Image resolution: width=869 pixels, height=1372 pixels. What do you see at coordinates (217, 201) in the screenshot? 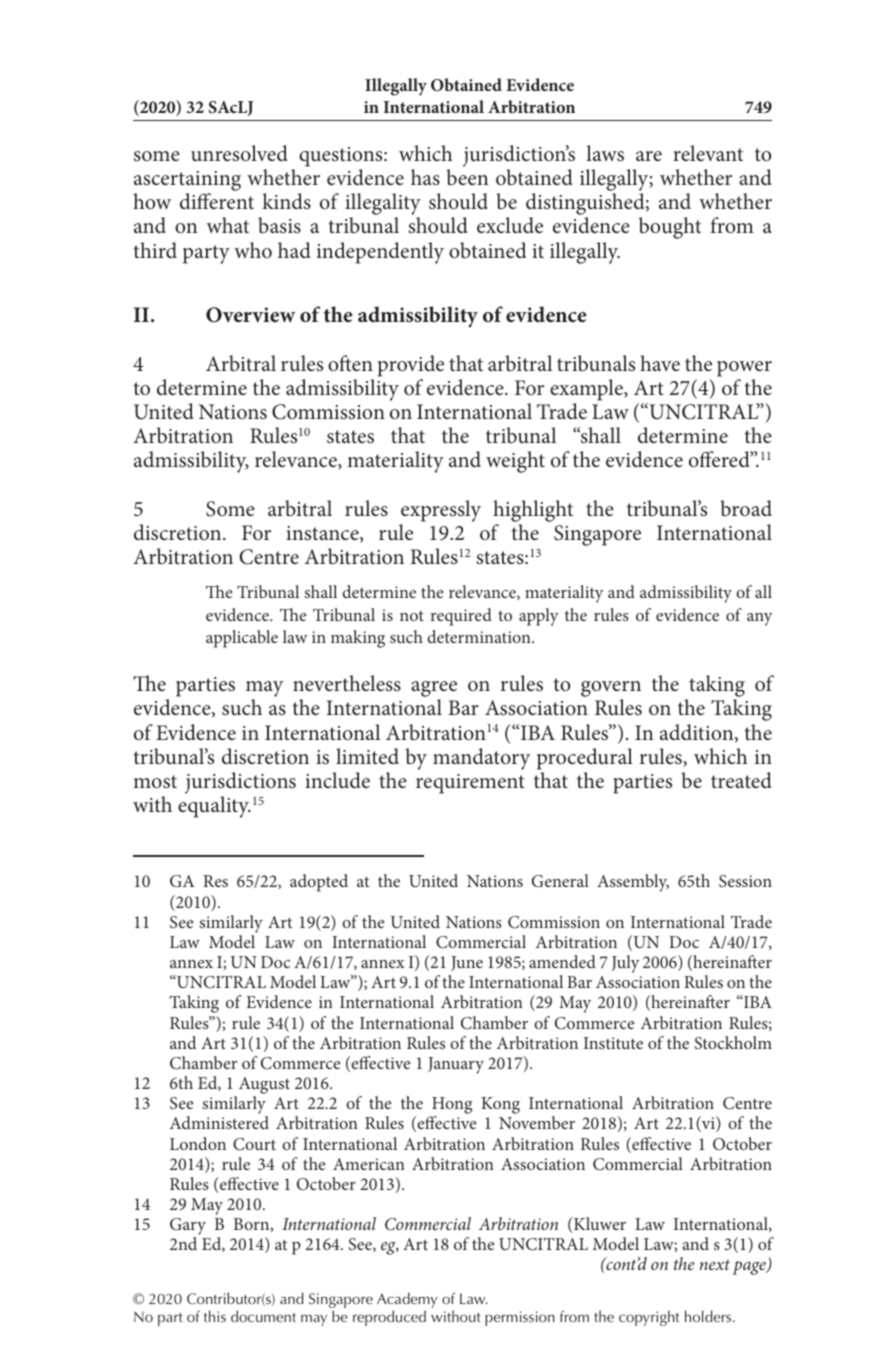
I see `different` at bounding box center [217, 201].
